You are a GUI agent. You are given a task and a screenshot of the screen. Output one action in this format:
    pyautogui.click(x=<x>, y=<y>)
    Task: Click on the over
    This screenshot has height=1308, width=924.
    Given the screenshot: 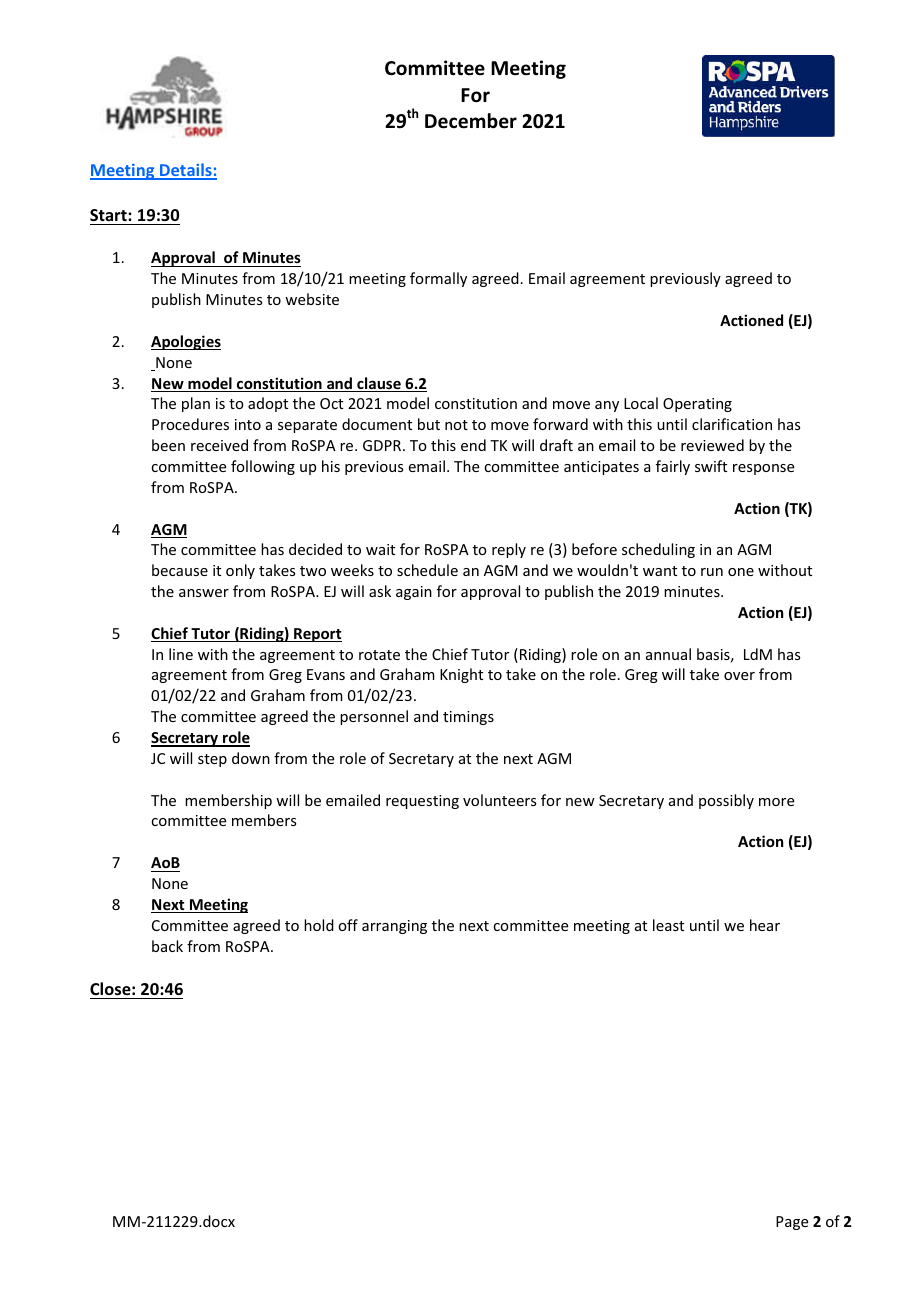 What is the action you would take?
    pyautogui.click(x=739, y=676)
